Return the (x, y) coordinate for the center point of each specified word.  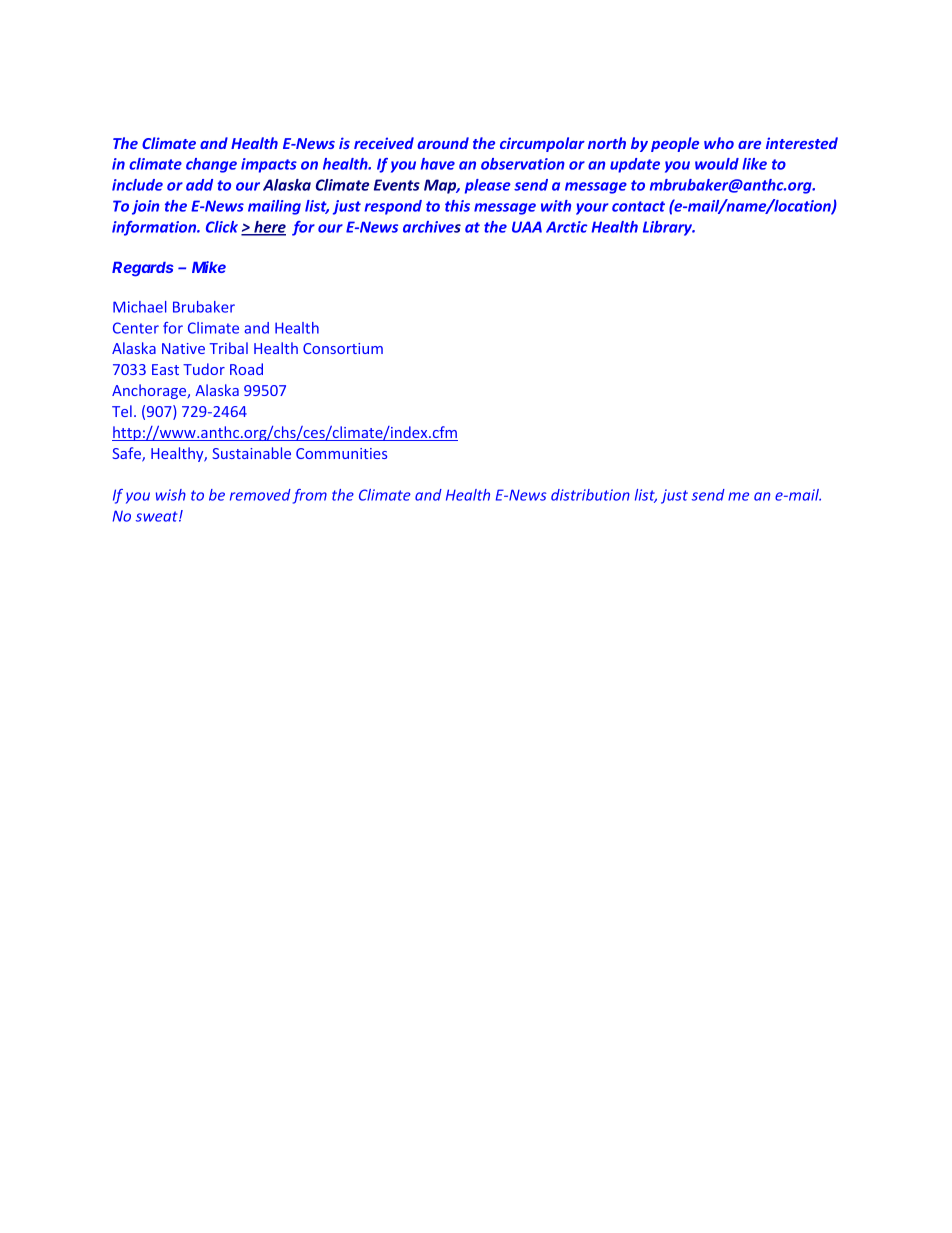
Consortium (343, 348)
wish (171, 495)
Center (136, 328)
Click (222, 227)
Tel (122, 411)
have (438, 164)
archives (432, 227)
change (211, 165)
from (310, 496)
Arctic (566, 227)
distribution (590, 495)
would (717, 164)
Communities (341, 453)
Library (669, 228)
